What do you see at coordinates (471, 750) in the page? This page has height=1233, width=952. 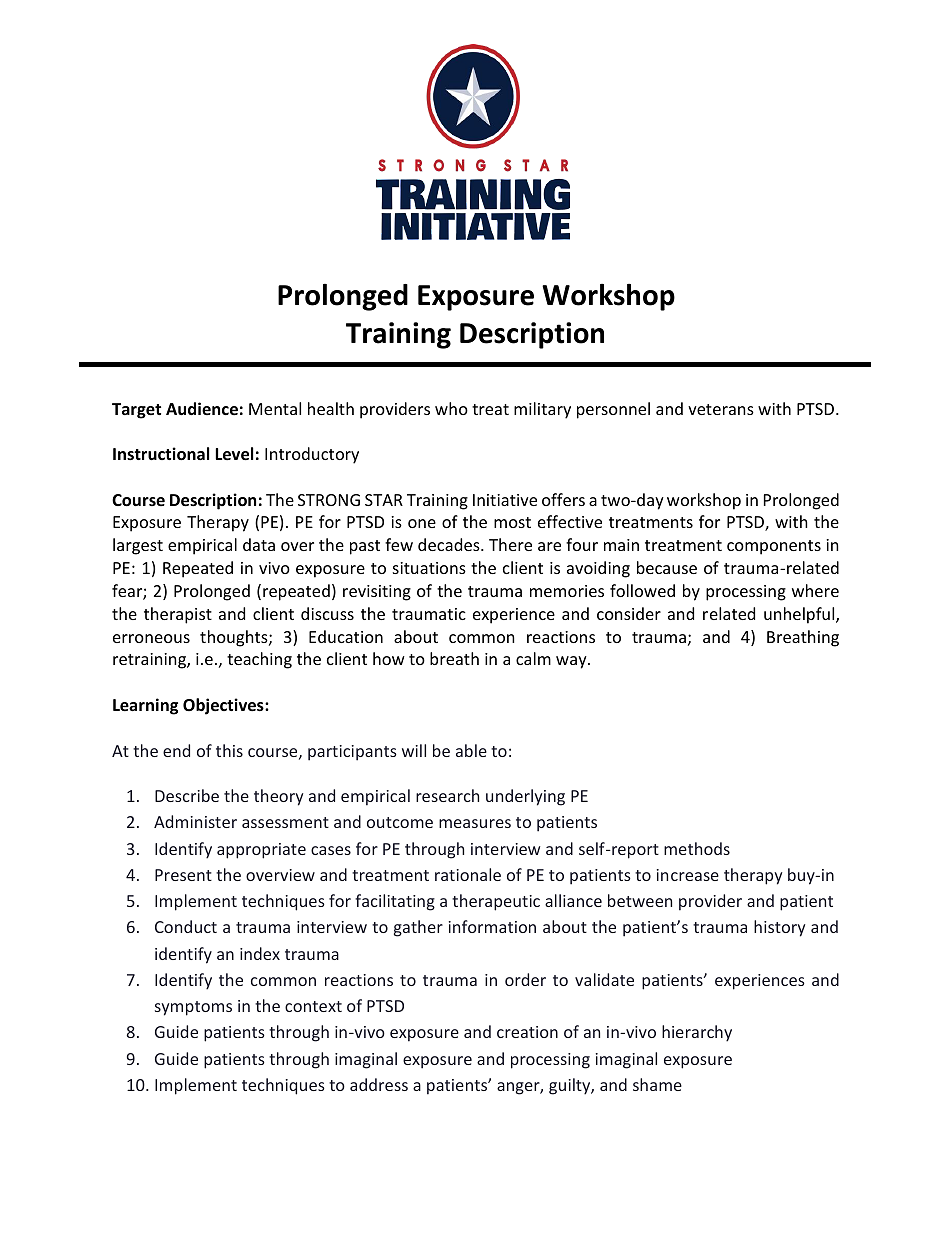 I see `able` at bounding box center [471, 750].
